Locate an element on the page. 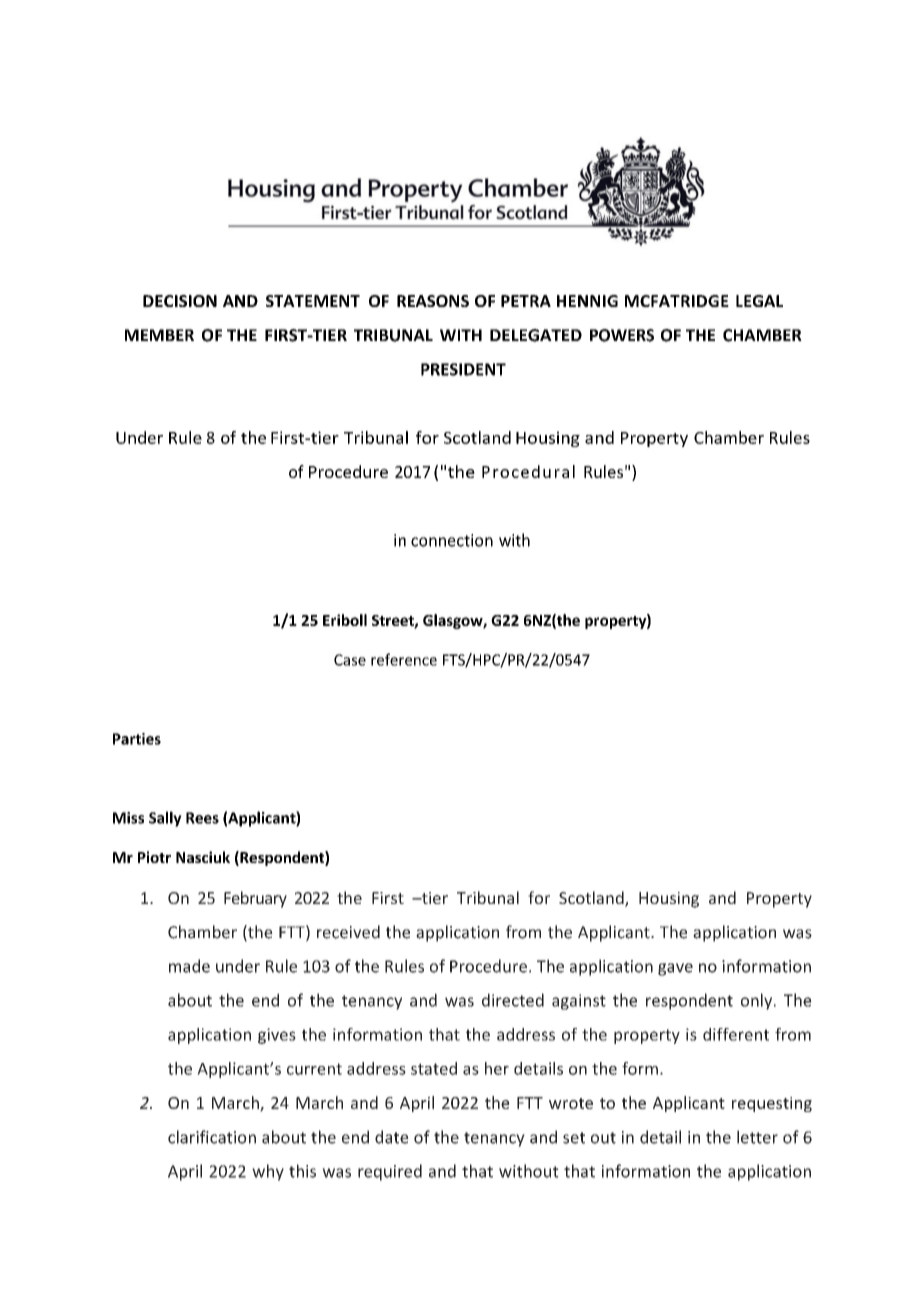 The height and width of the document is (1308, 924). DECISION is located at coordinates (180, 301).
